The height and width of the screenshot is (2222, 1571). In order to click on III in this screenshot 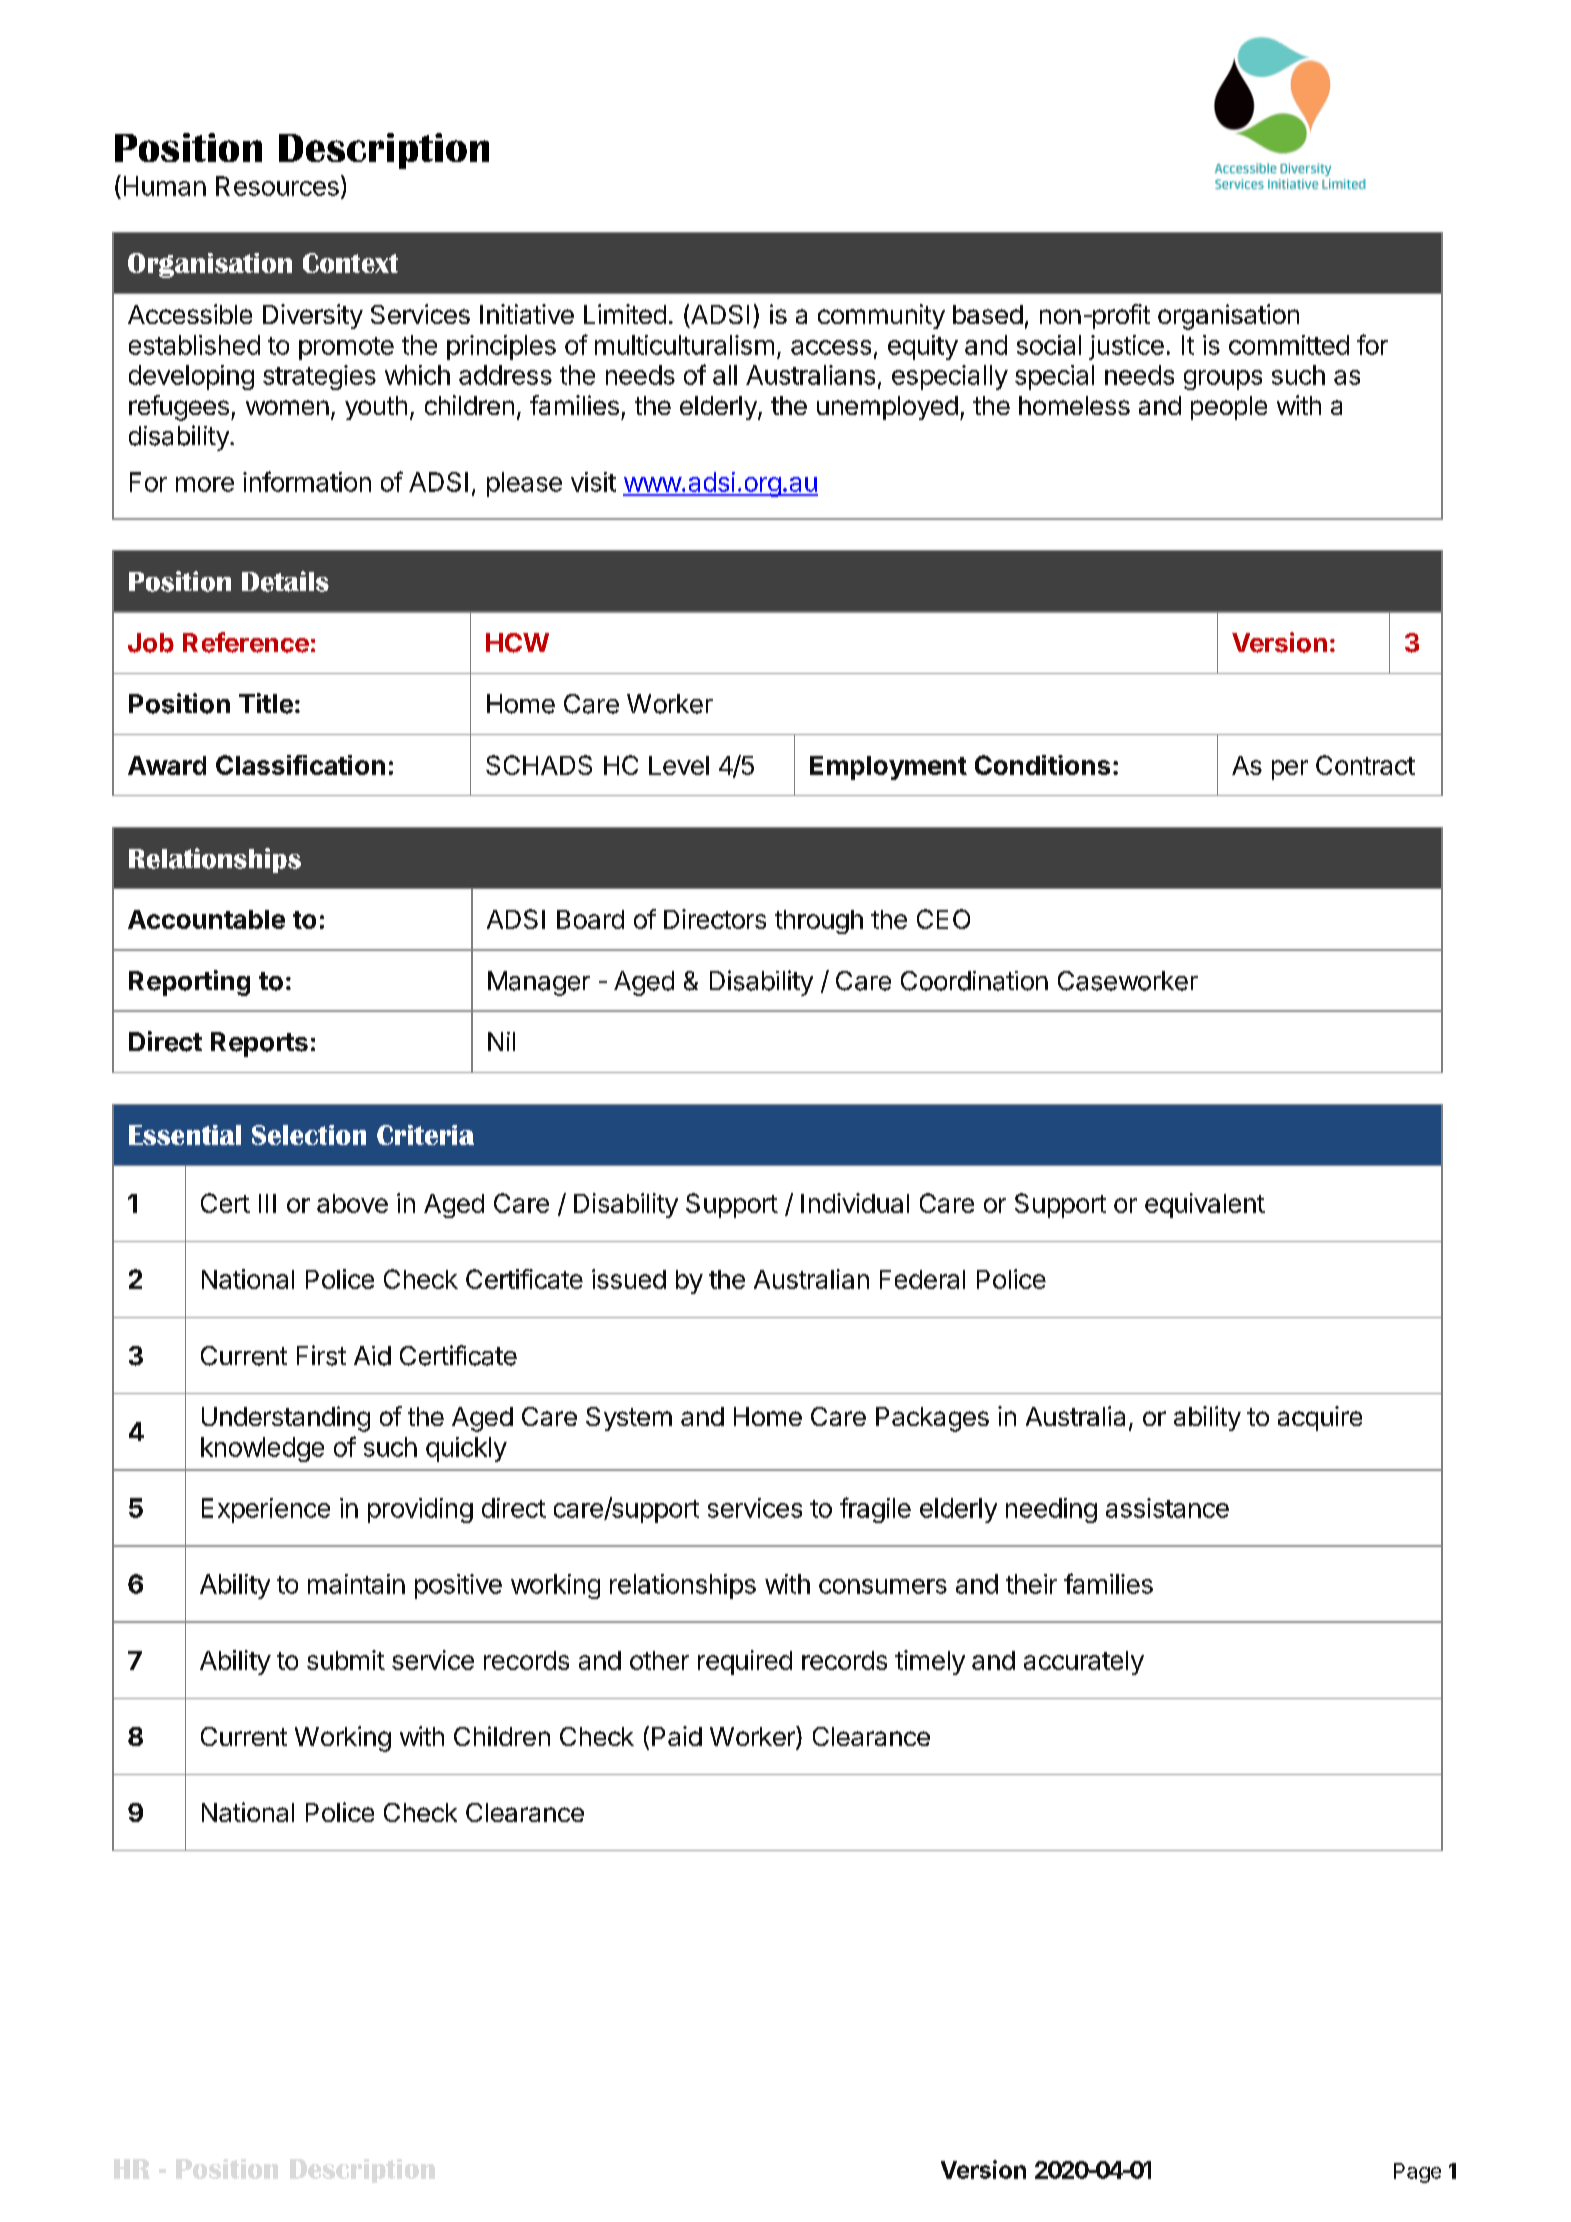, I will do `click(267, 1203)`.
